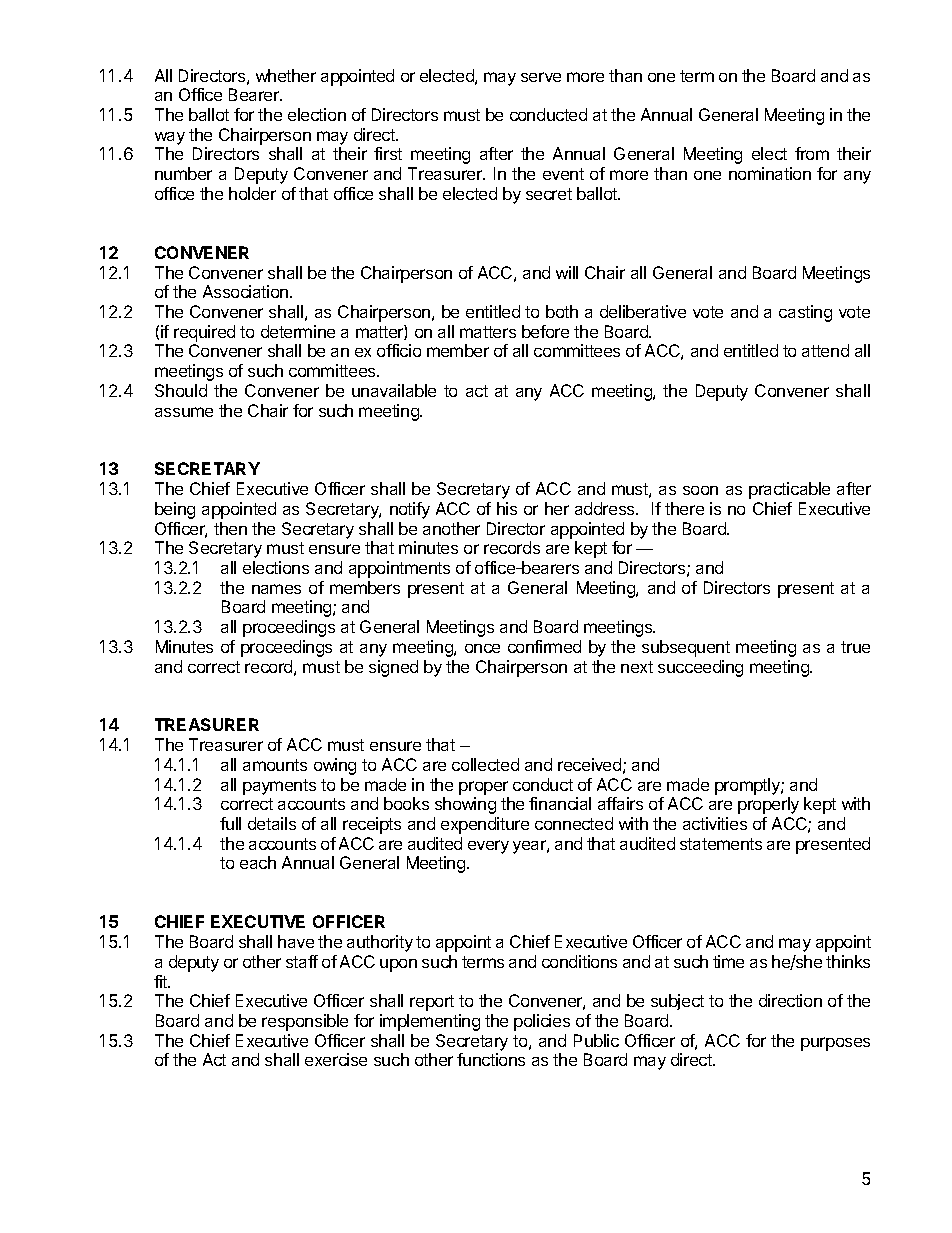  I want to click on attend, so click(825, 350).
